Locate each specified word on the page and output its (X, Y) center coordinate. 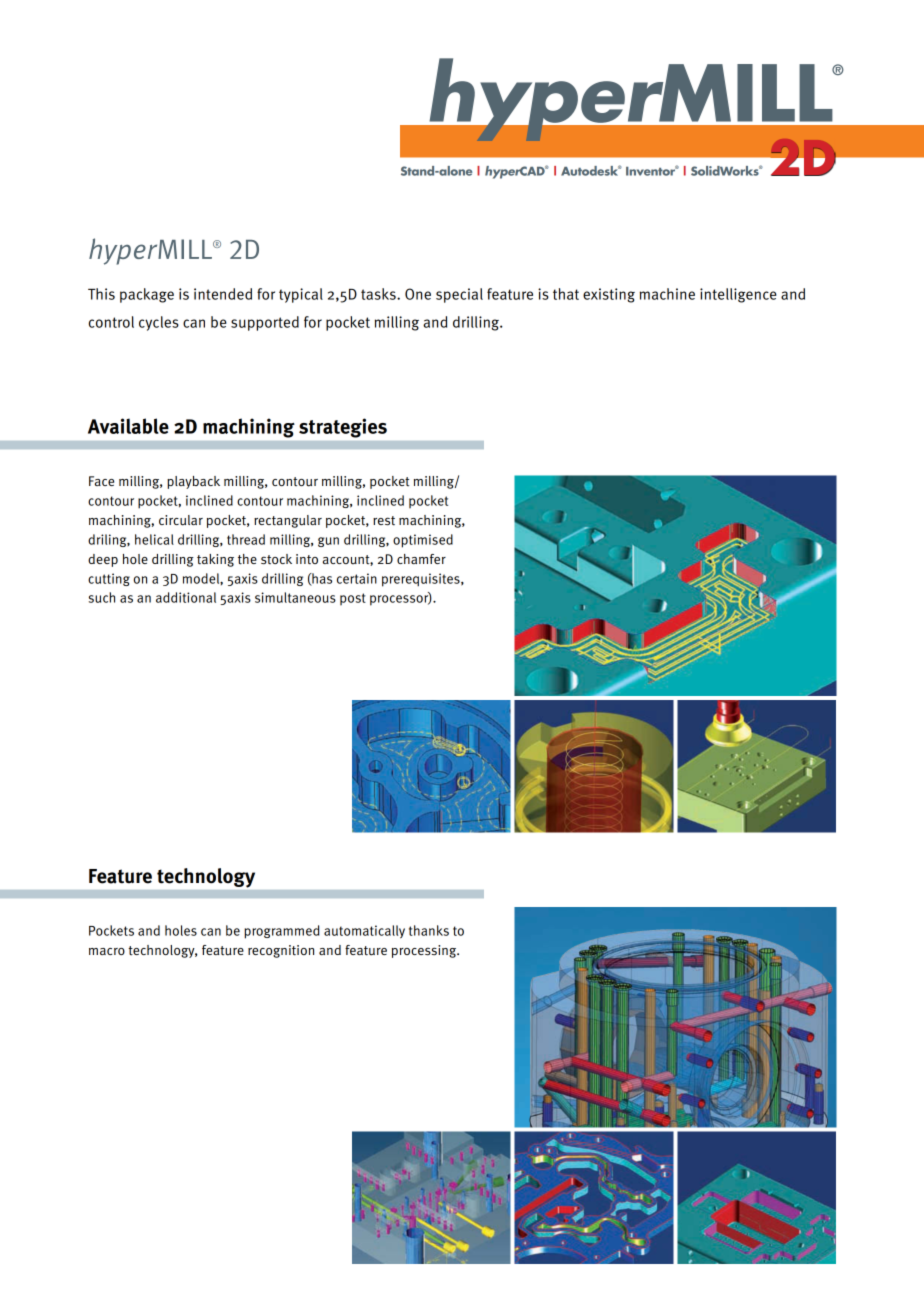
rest (384, 521)
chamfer (421, 559)
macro (107, 951)
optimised (423, 541)
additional (186, 597)
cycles (159, 323)
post (353, 599)
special (459, 295)
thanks (429, 930)
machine (667, 294)
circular (181, 520)
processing (425, 951)
